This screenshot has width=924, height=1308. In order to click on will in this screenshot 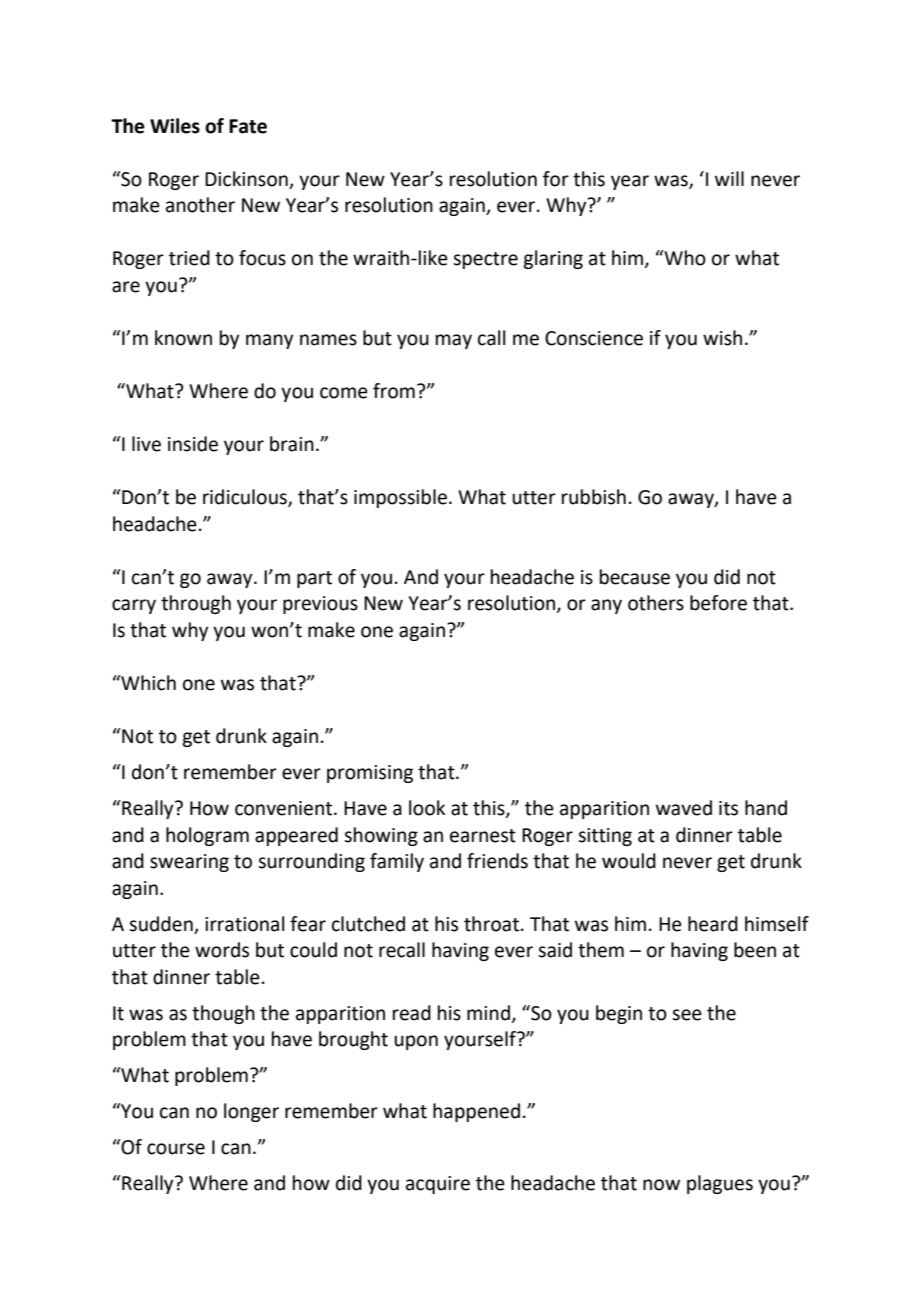, I will do `click(729, 178)`.
